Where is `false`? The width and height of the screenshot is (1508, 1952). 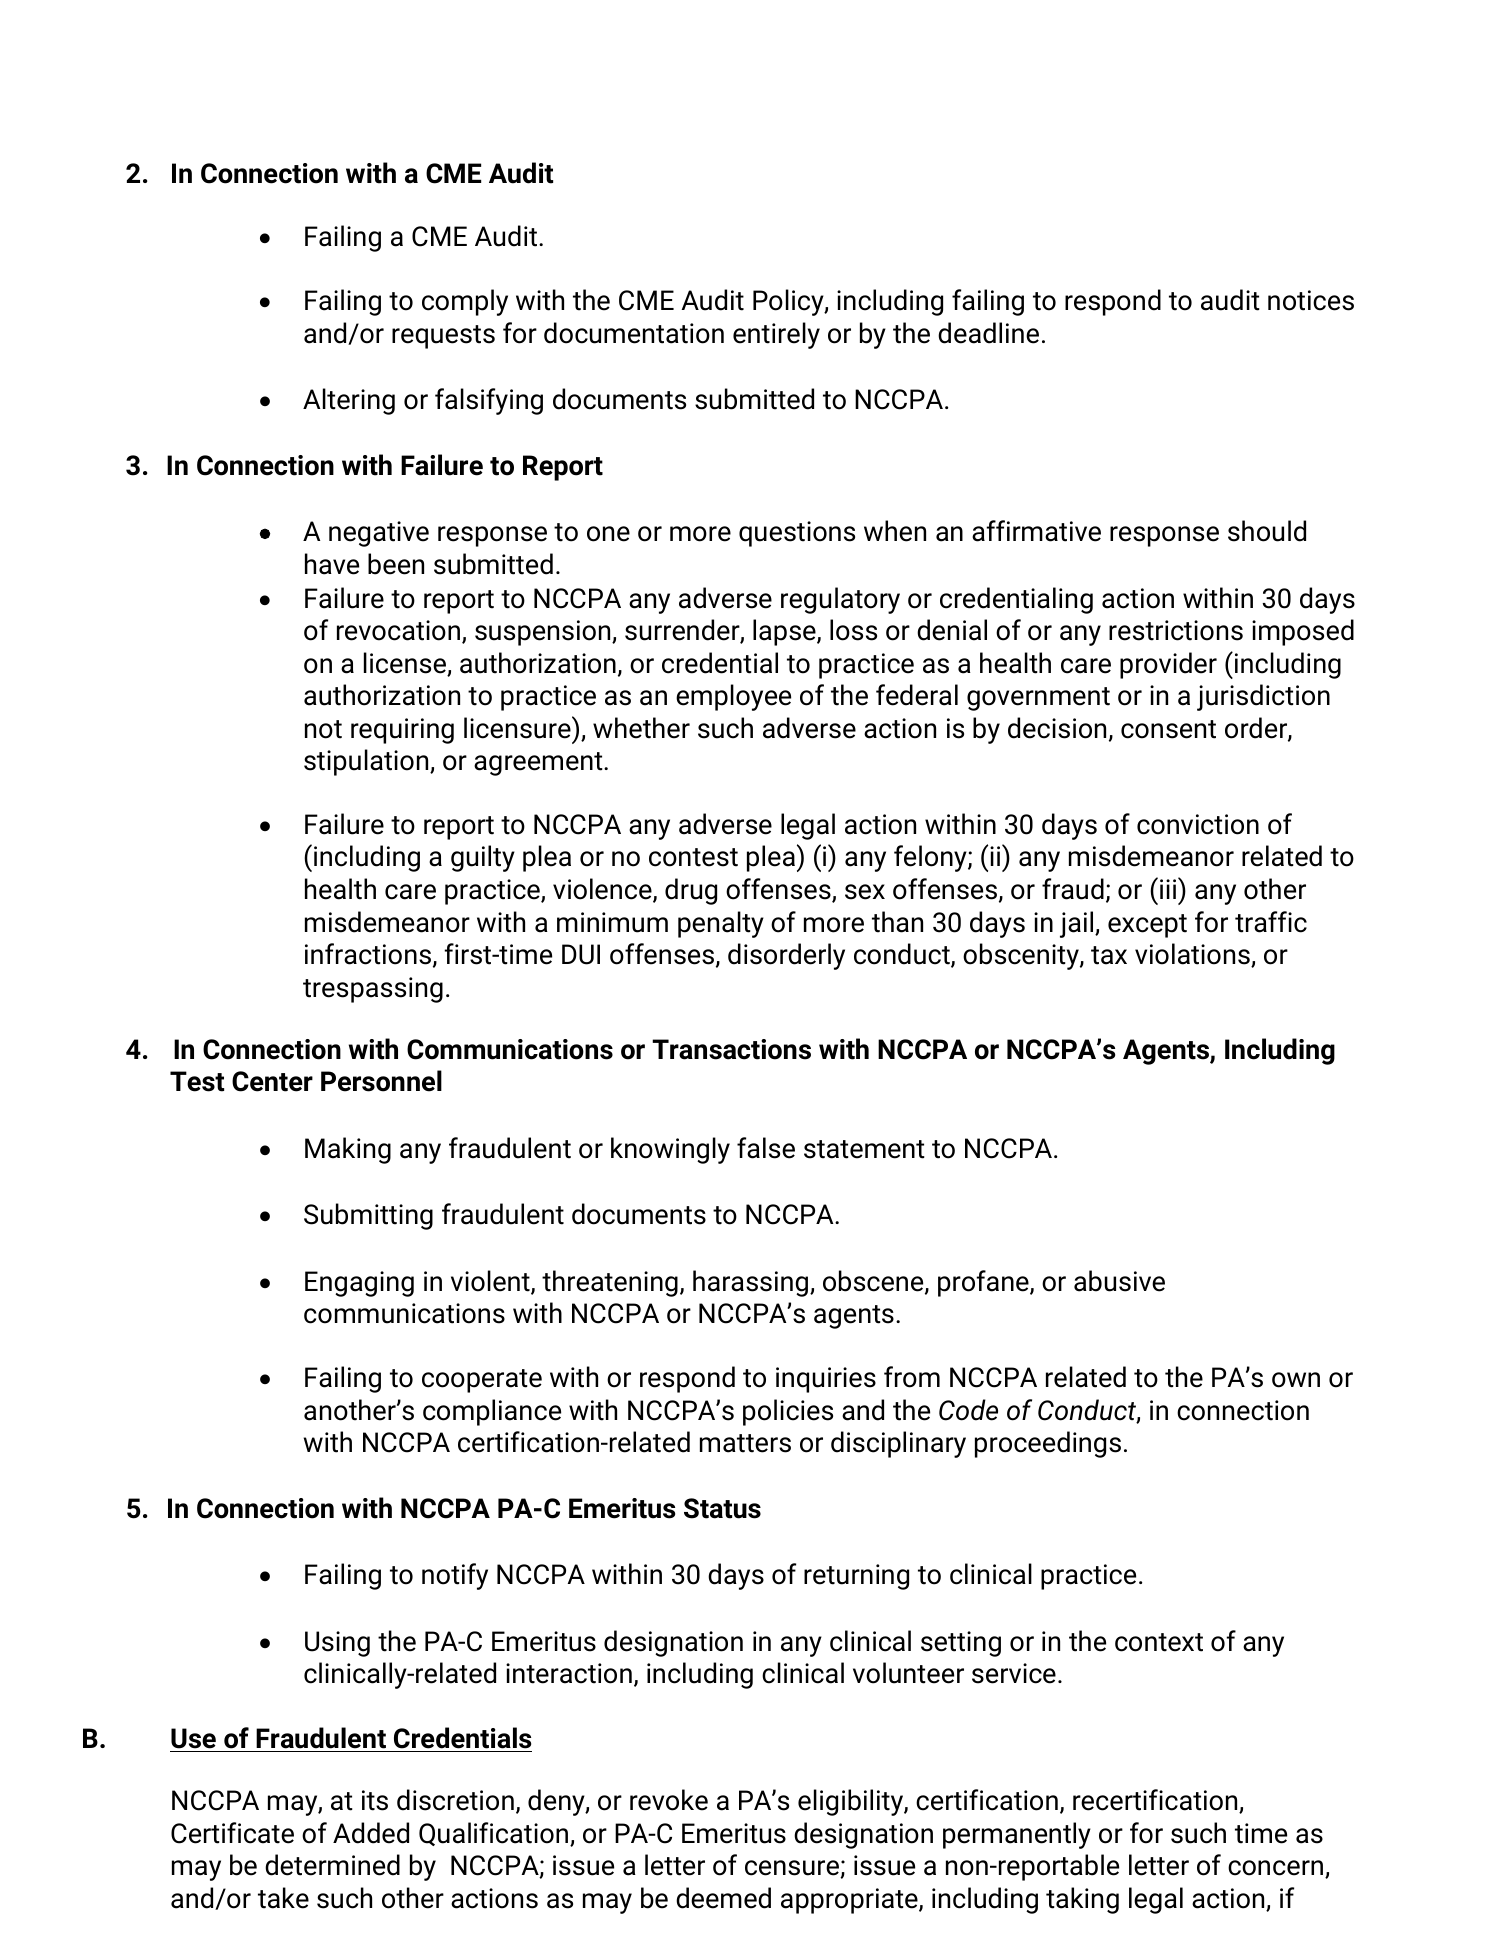 false is located at coordinates (766, 1148).
